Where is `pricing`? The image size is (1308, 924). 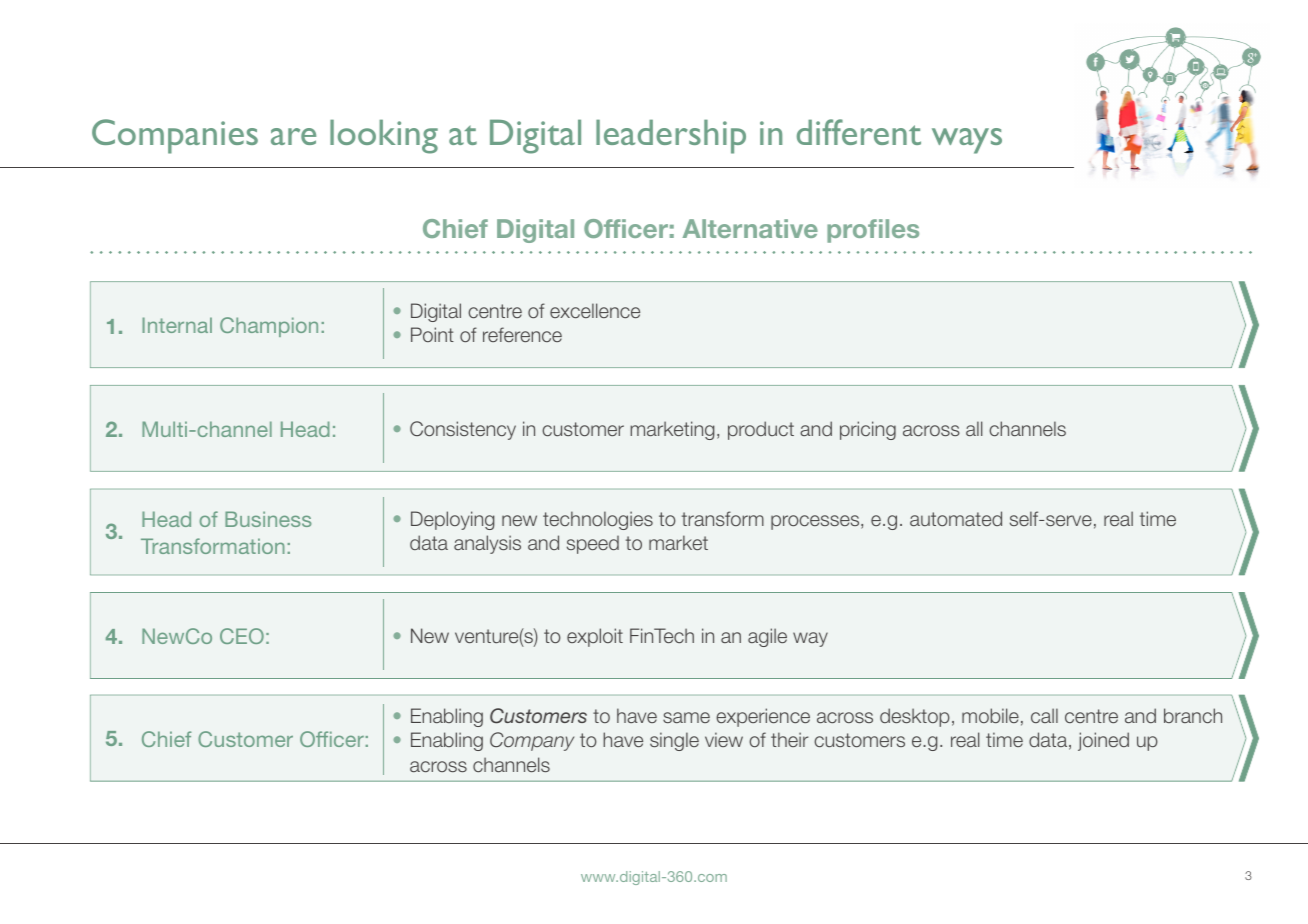
pricing is located at coordinates (868, 430).
